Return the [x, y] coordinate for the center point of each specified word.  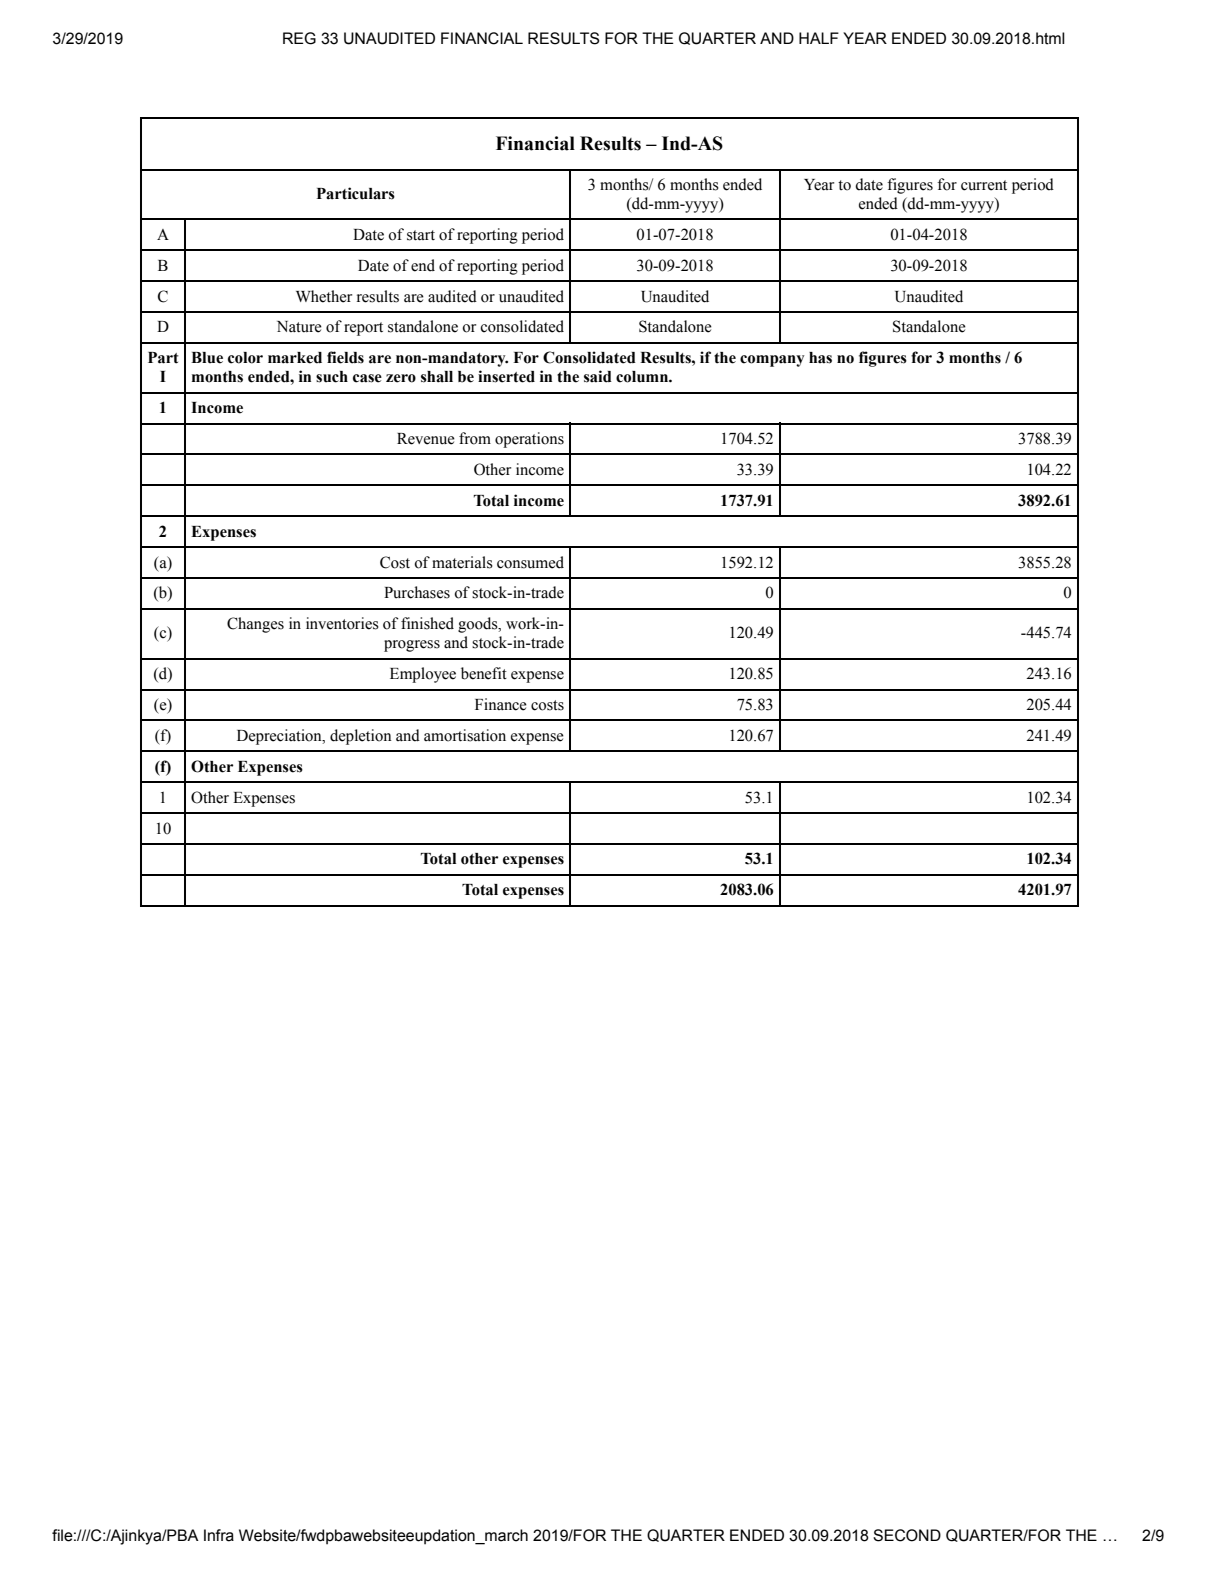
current [984, 185]
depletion [360, 737]
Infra [219, 1535]
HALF [819, 38]
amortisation [465, 735]
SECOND [907, 1535]
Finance [501, 704]
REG [299, 38]
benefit [484, 673]
